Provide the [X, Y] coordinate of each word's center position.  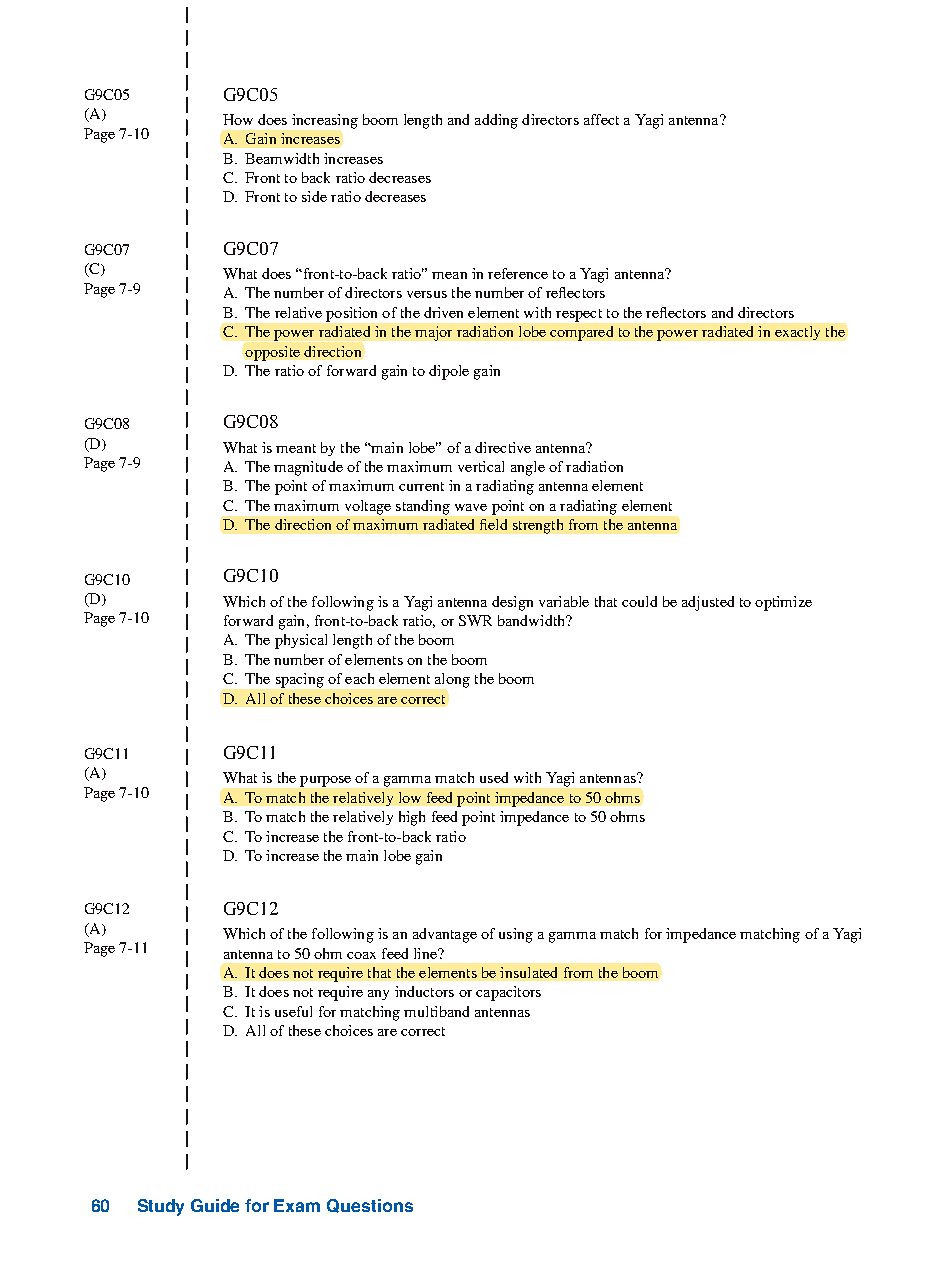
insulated [528, 972]
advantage [445, 935]
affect [601, 119]
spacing [300, 680]
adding [496, 121]
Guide [215, 1205]
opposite [272, 353]
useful [293, 1011]
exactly [797, 333]
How [238, 119]
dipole [449, 372]
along [452, 680]
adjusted [708, 603]
